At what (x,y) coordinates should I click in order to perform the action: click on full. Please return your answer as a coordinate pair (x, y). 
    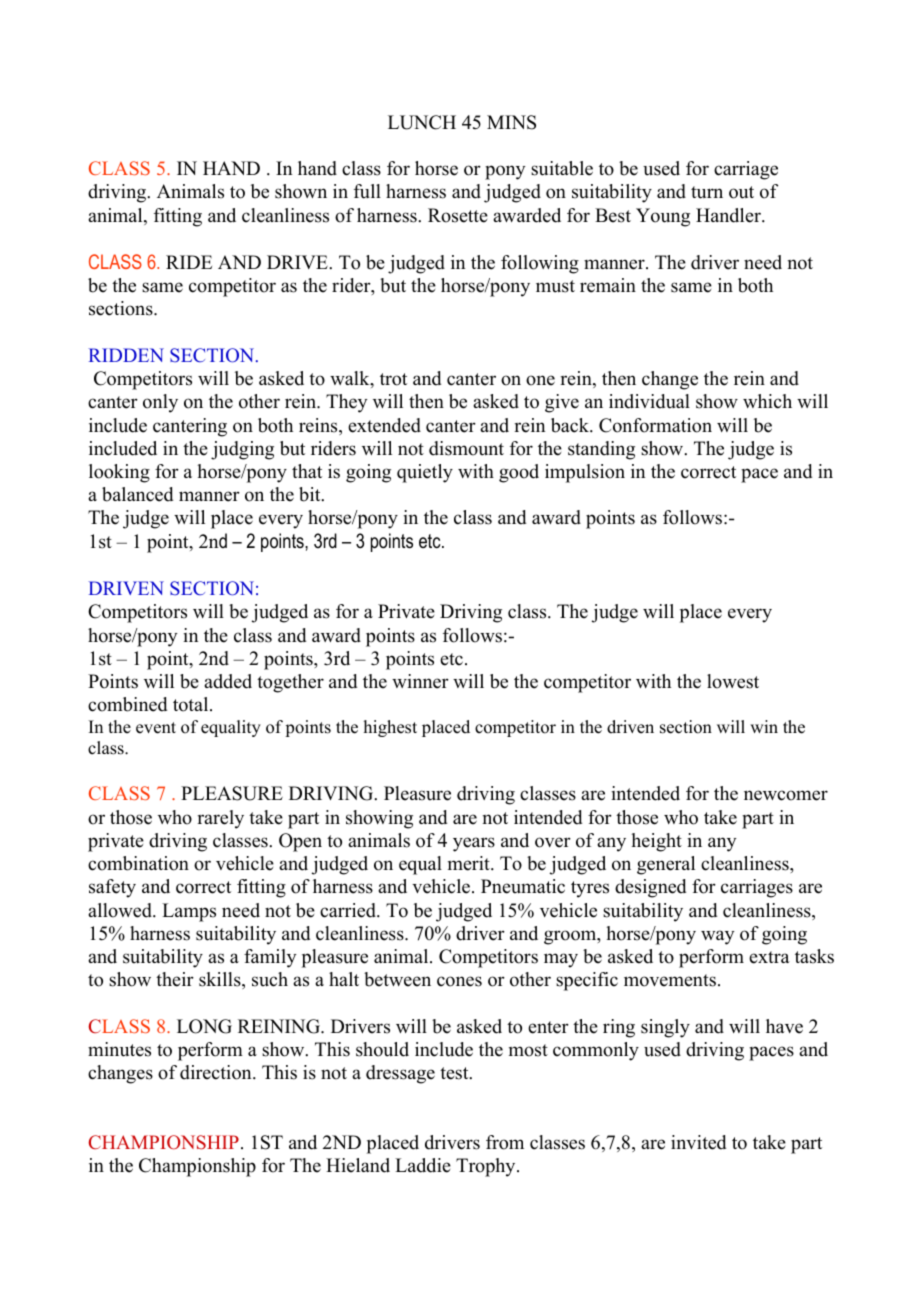
    Looking at the image, I should click on (367, 191).
